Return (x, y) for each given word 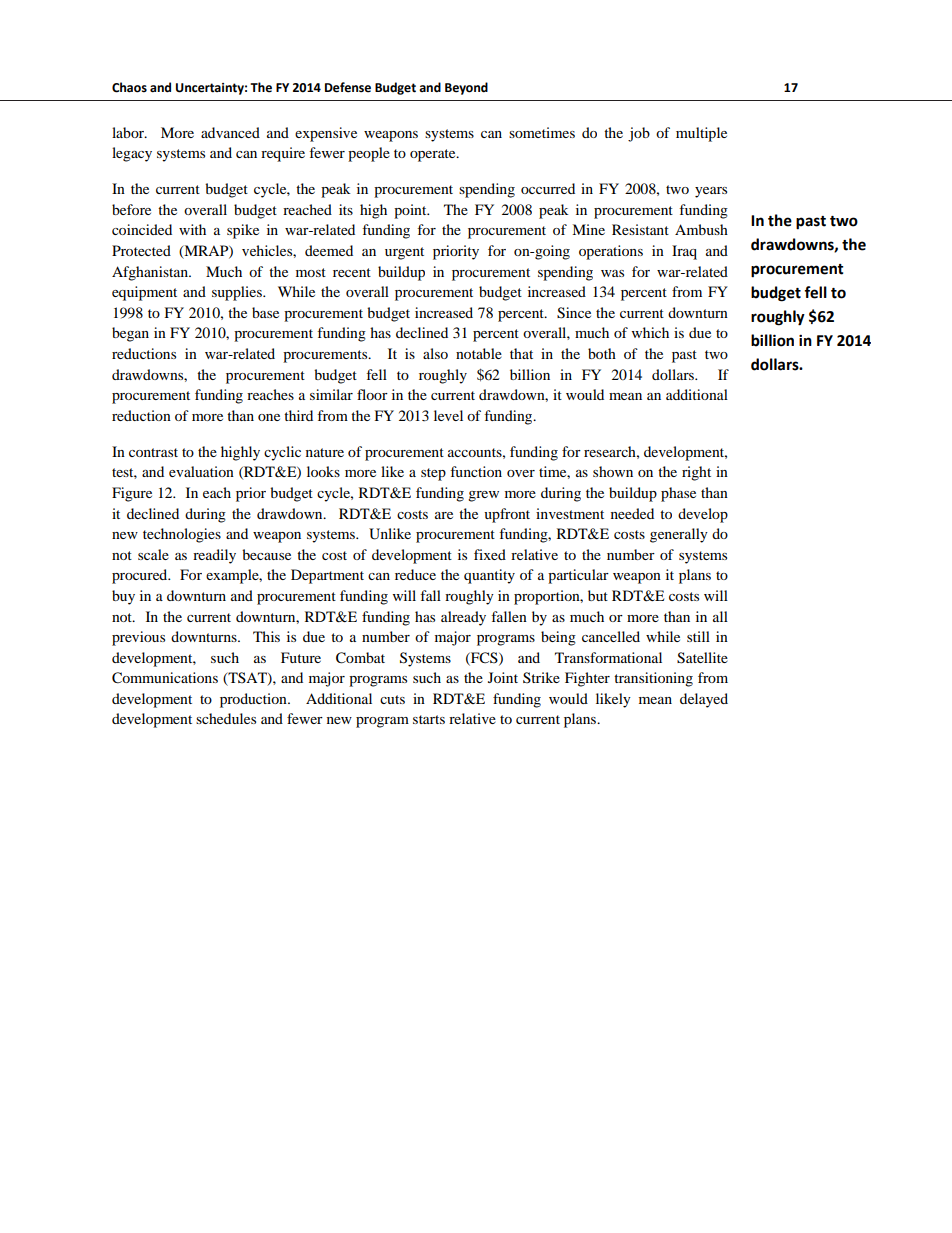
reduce (415, 574)
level (448, 415)
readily (214, 556)
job (639, 134)
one (269, 417)
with (192, 229)
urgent (404, 253)
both (602, 353)
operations (611, 252)
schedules (226, 718)
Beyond (466, 88)
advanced (230, 132)
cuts (392, 699)
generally (679, 535)
